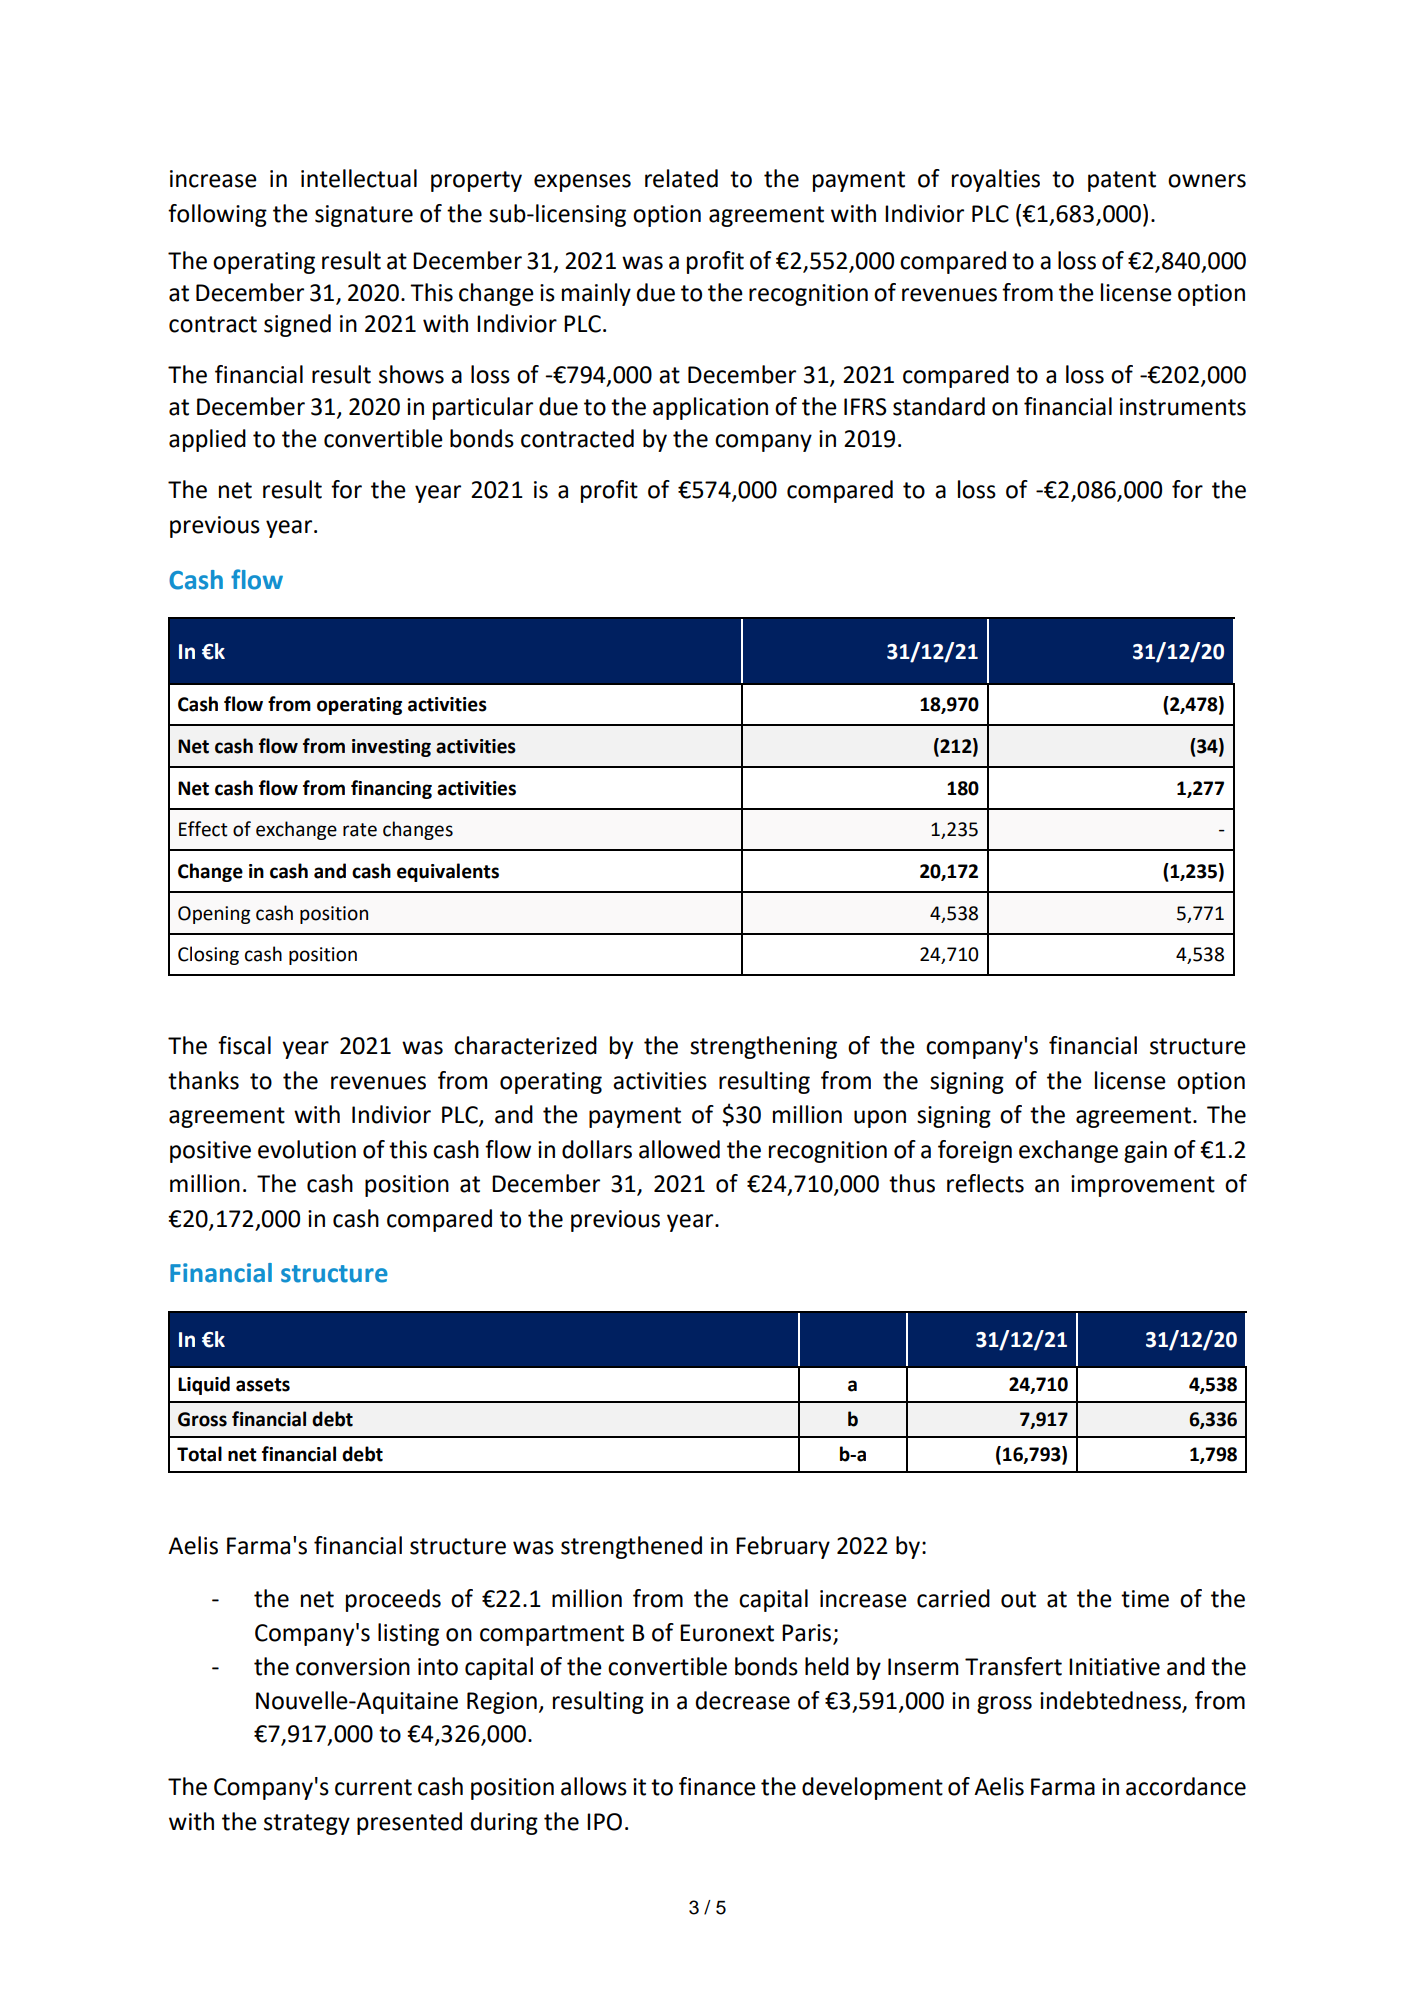 Image resolution: width=1415 pixels, height=2002 pixels. What do you see at coordinates (391, 789) in the image?
I see `financing` at bounding box center [391, 789].
